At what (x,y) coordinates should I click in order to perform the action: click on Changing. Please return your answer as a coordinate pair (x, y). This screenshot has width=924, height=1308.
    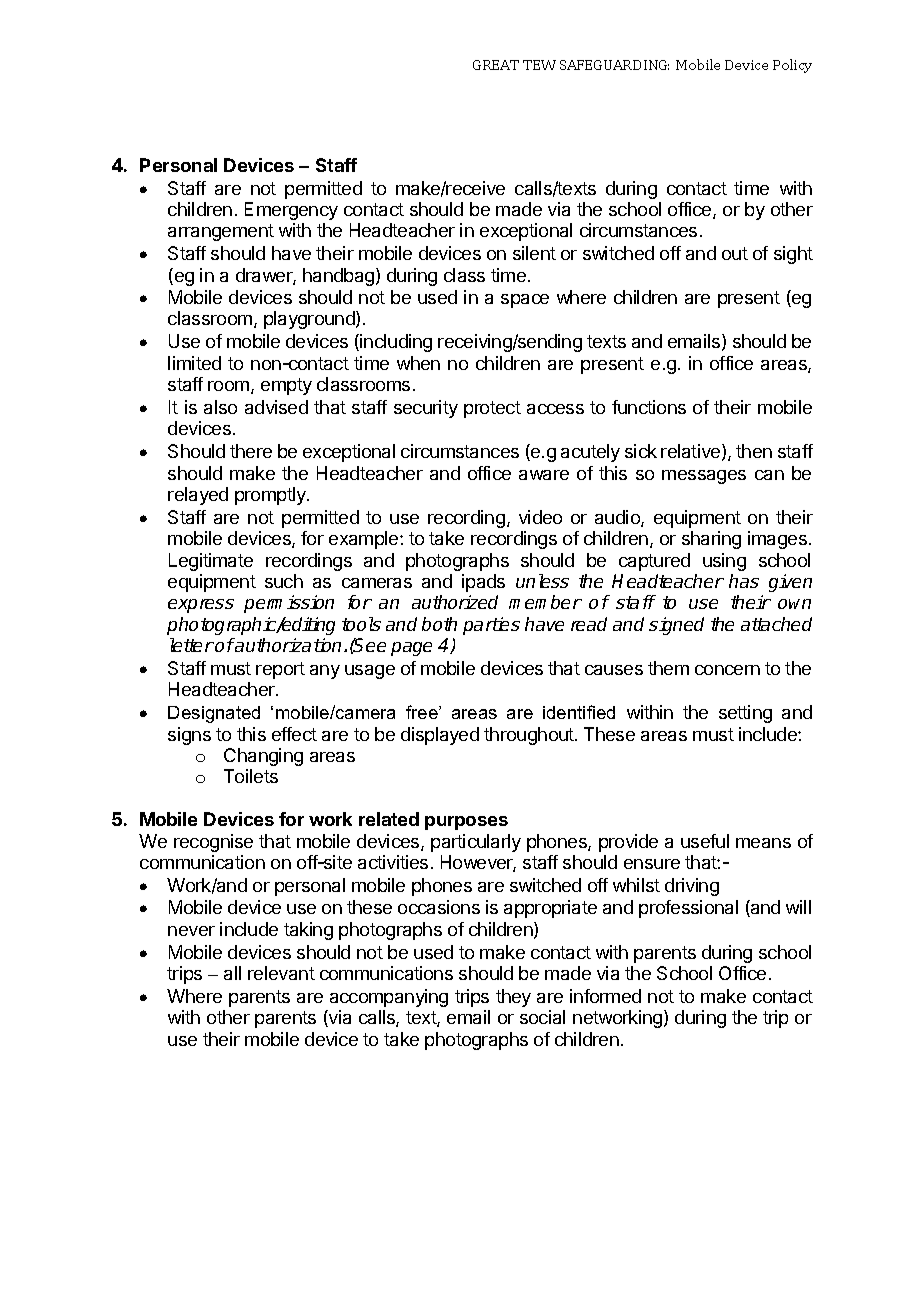
    Looking at the image, I should click on (263, 757).
